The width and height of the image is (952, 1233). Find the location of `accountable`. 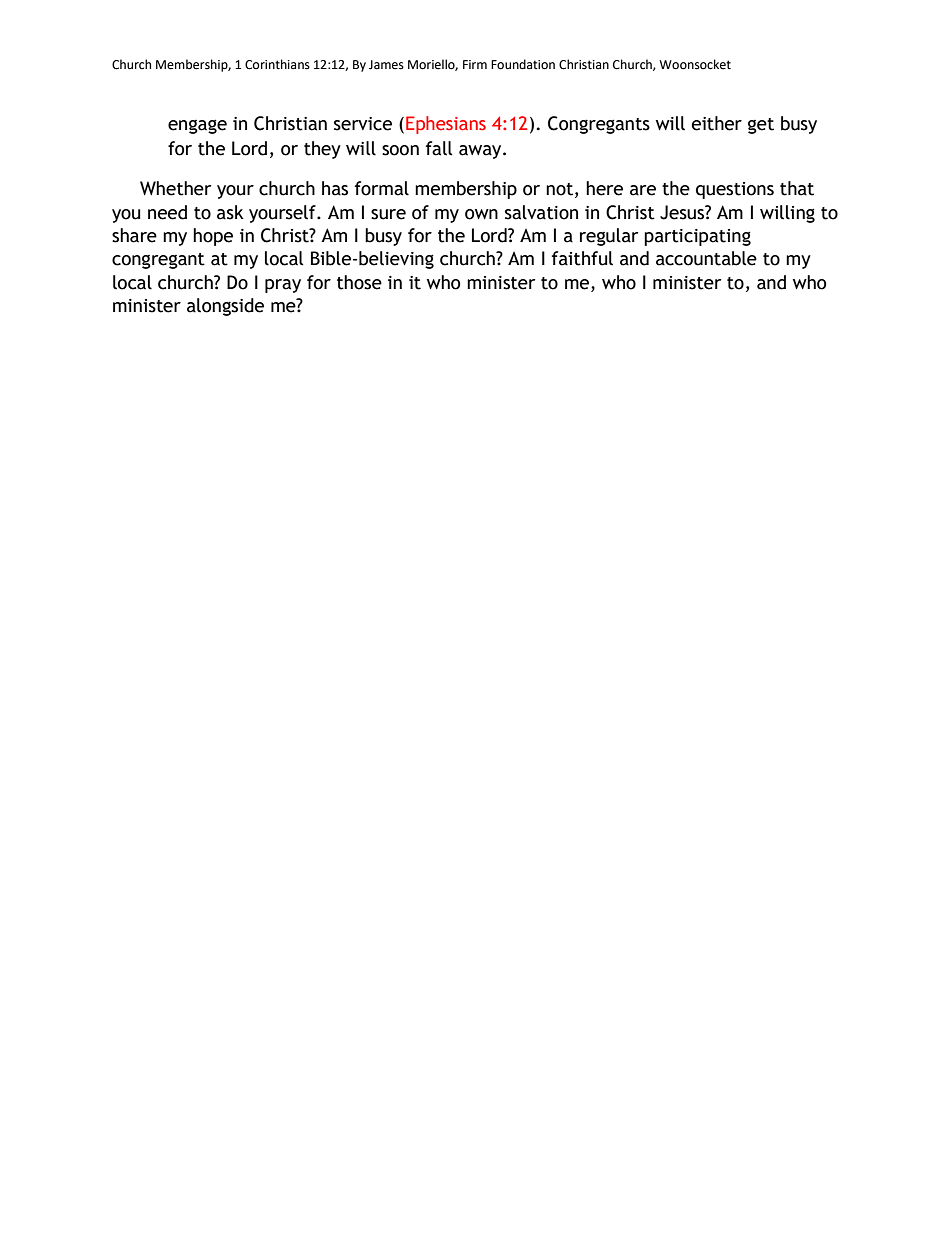

accountable is located at coordinates (706, 258).
